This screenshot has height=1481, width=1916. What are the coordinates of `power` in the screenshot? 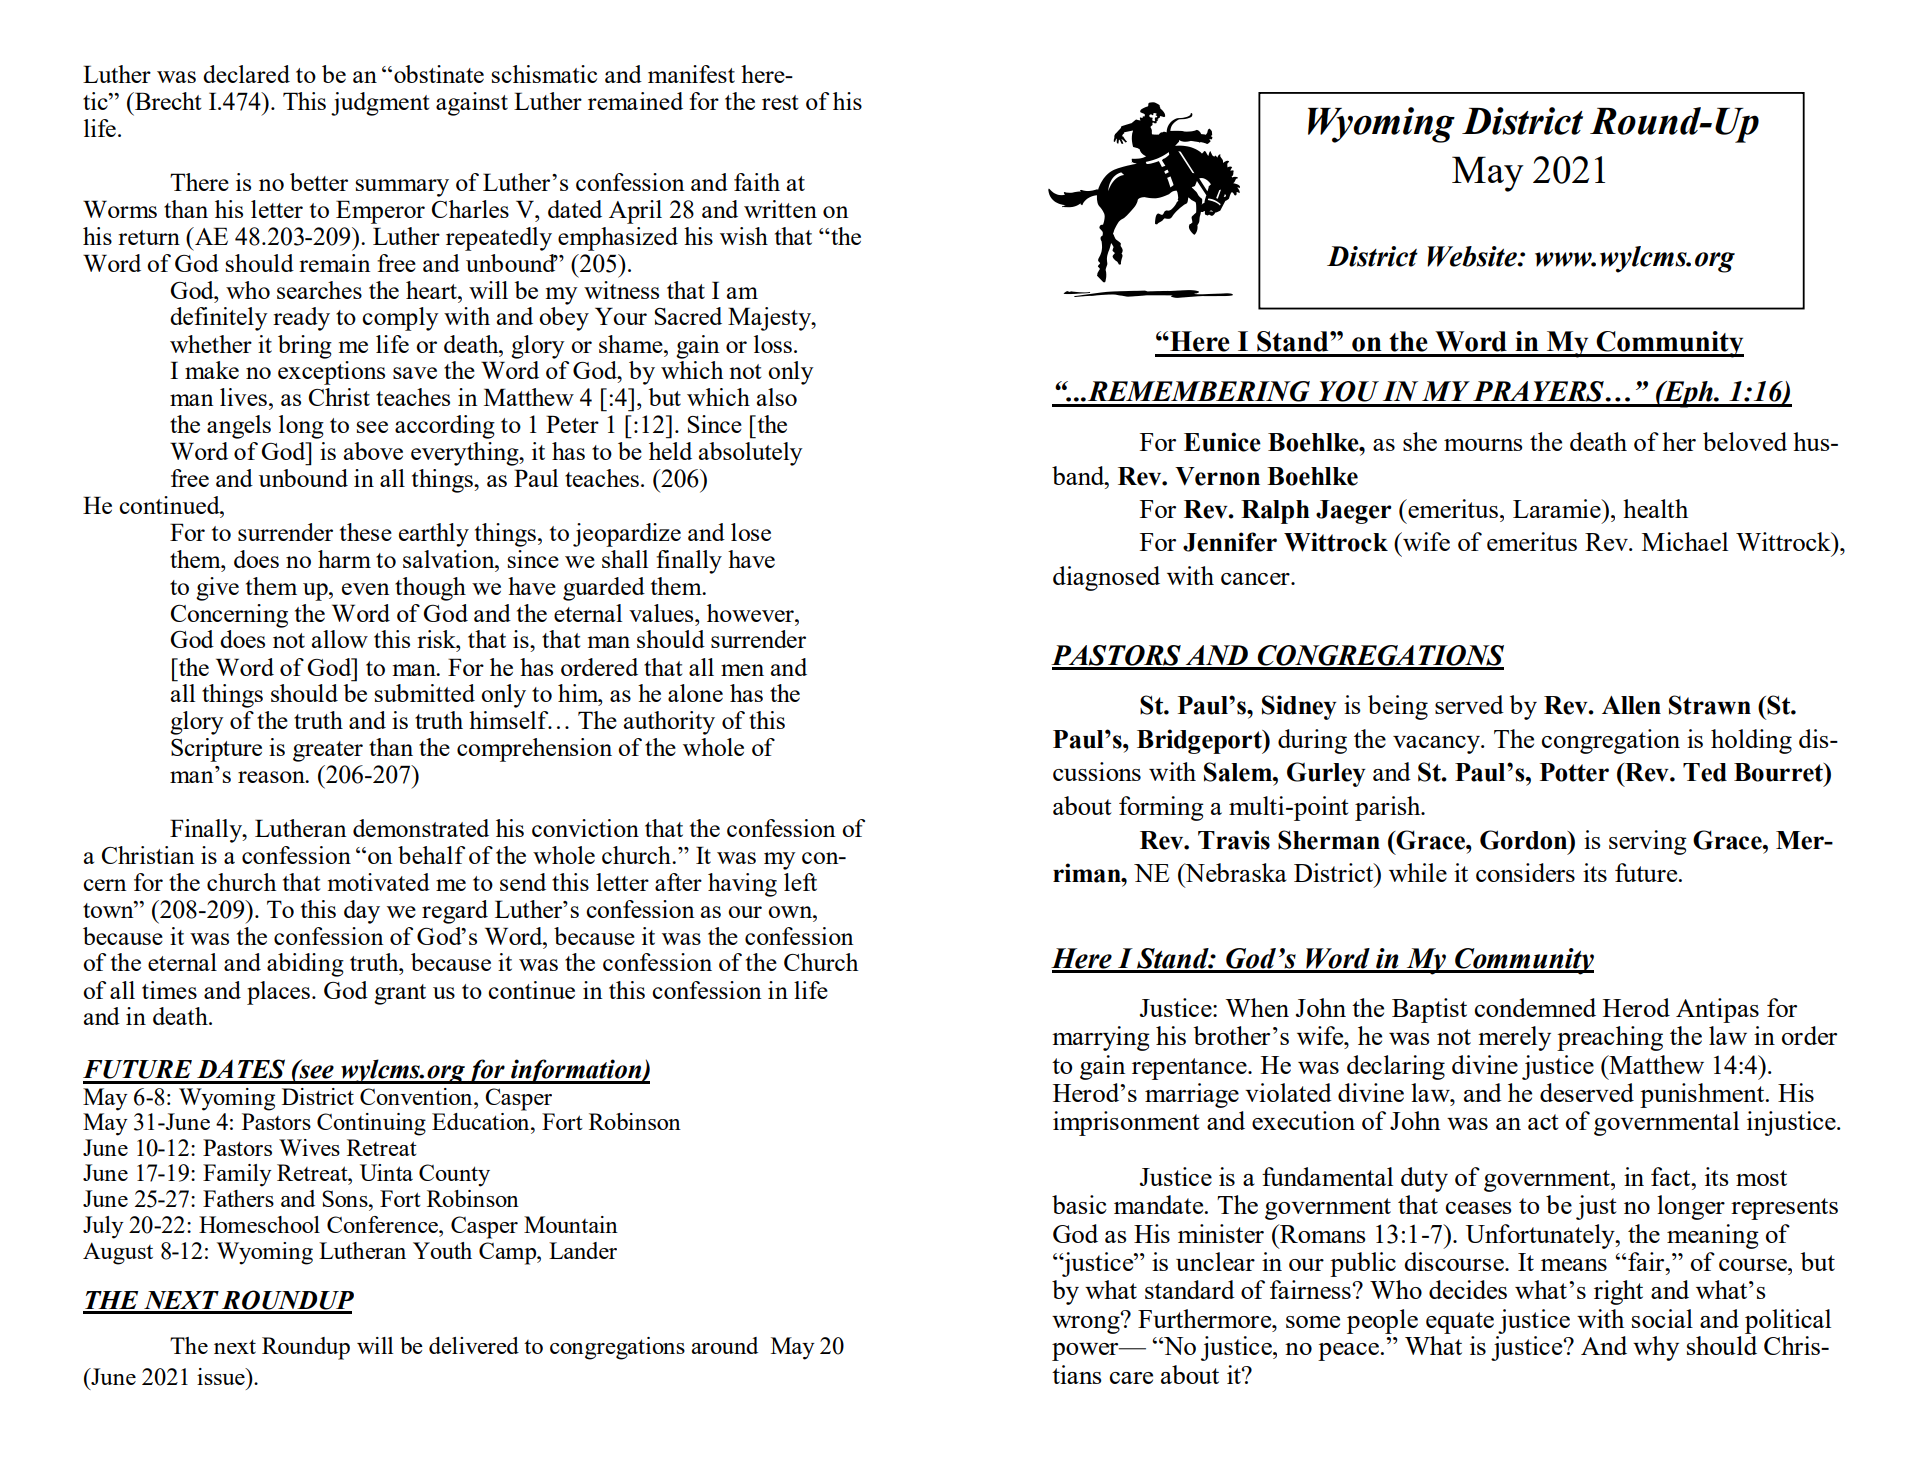 It's located at (1086, 1352).
